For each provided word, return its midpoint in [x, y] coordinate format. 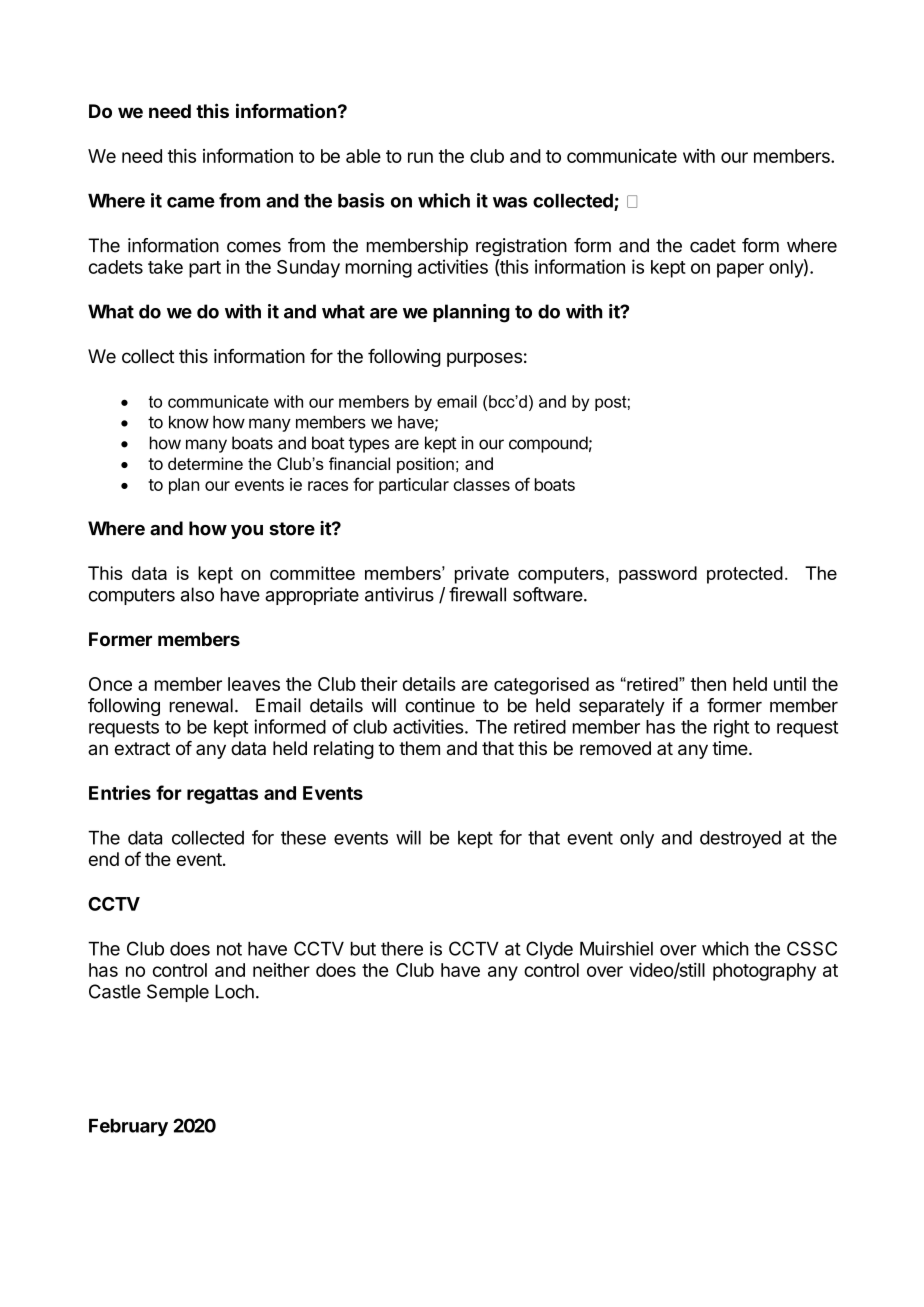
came [191, 202]
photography [764, 972]
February [128, 1128]
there [402, 949]
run [420, 157]
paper [740, 270]
